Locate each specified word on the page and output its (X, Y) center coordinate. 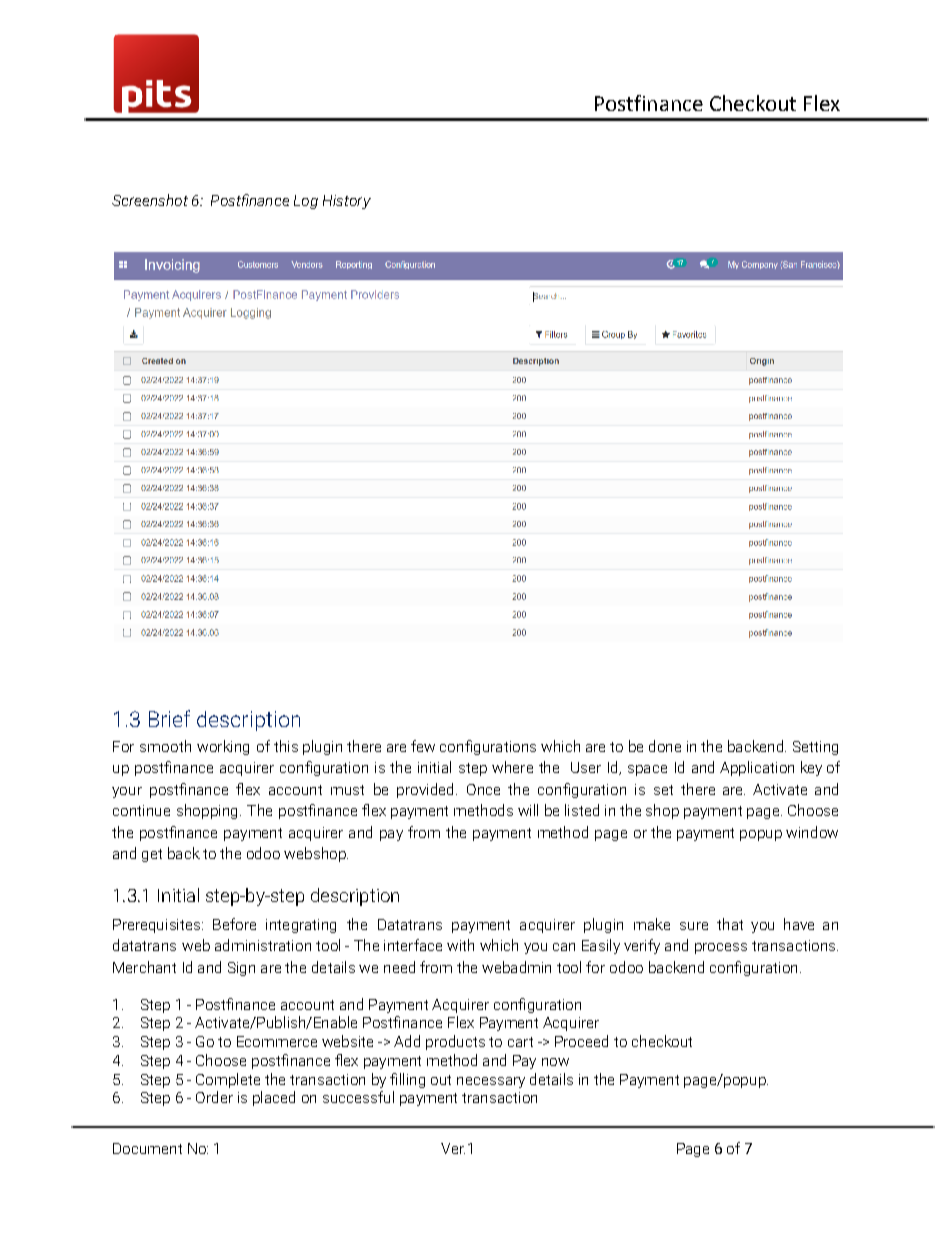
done (665, 746)
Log (306, 202)
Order (214, 1097)
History (347, 202)
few (423, 746)
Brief (169, 718)
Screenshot (150, 200)
